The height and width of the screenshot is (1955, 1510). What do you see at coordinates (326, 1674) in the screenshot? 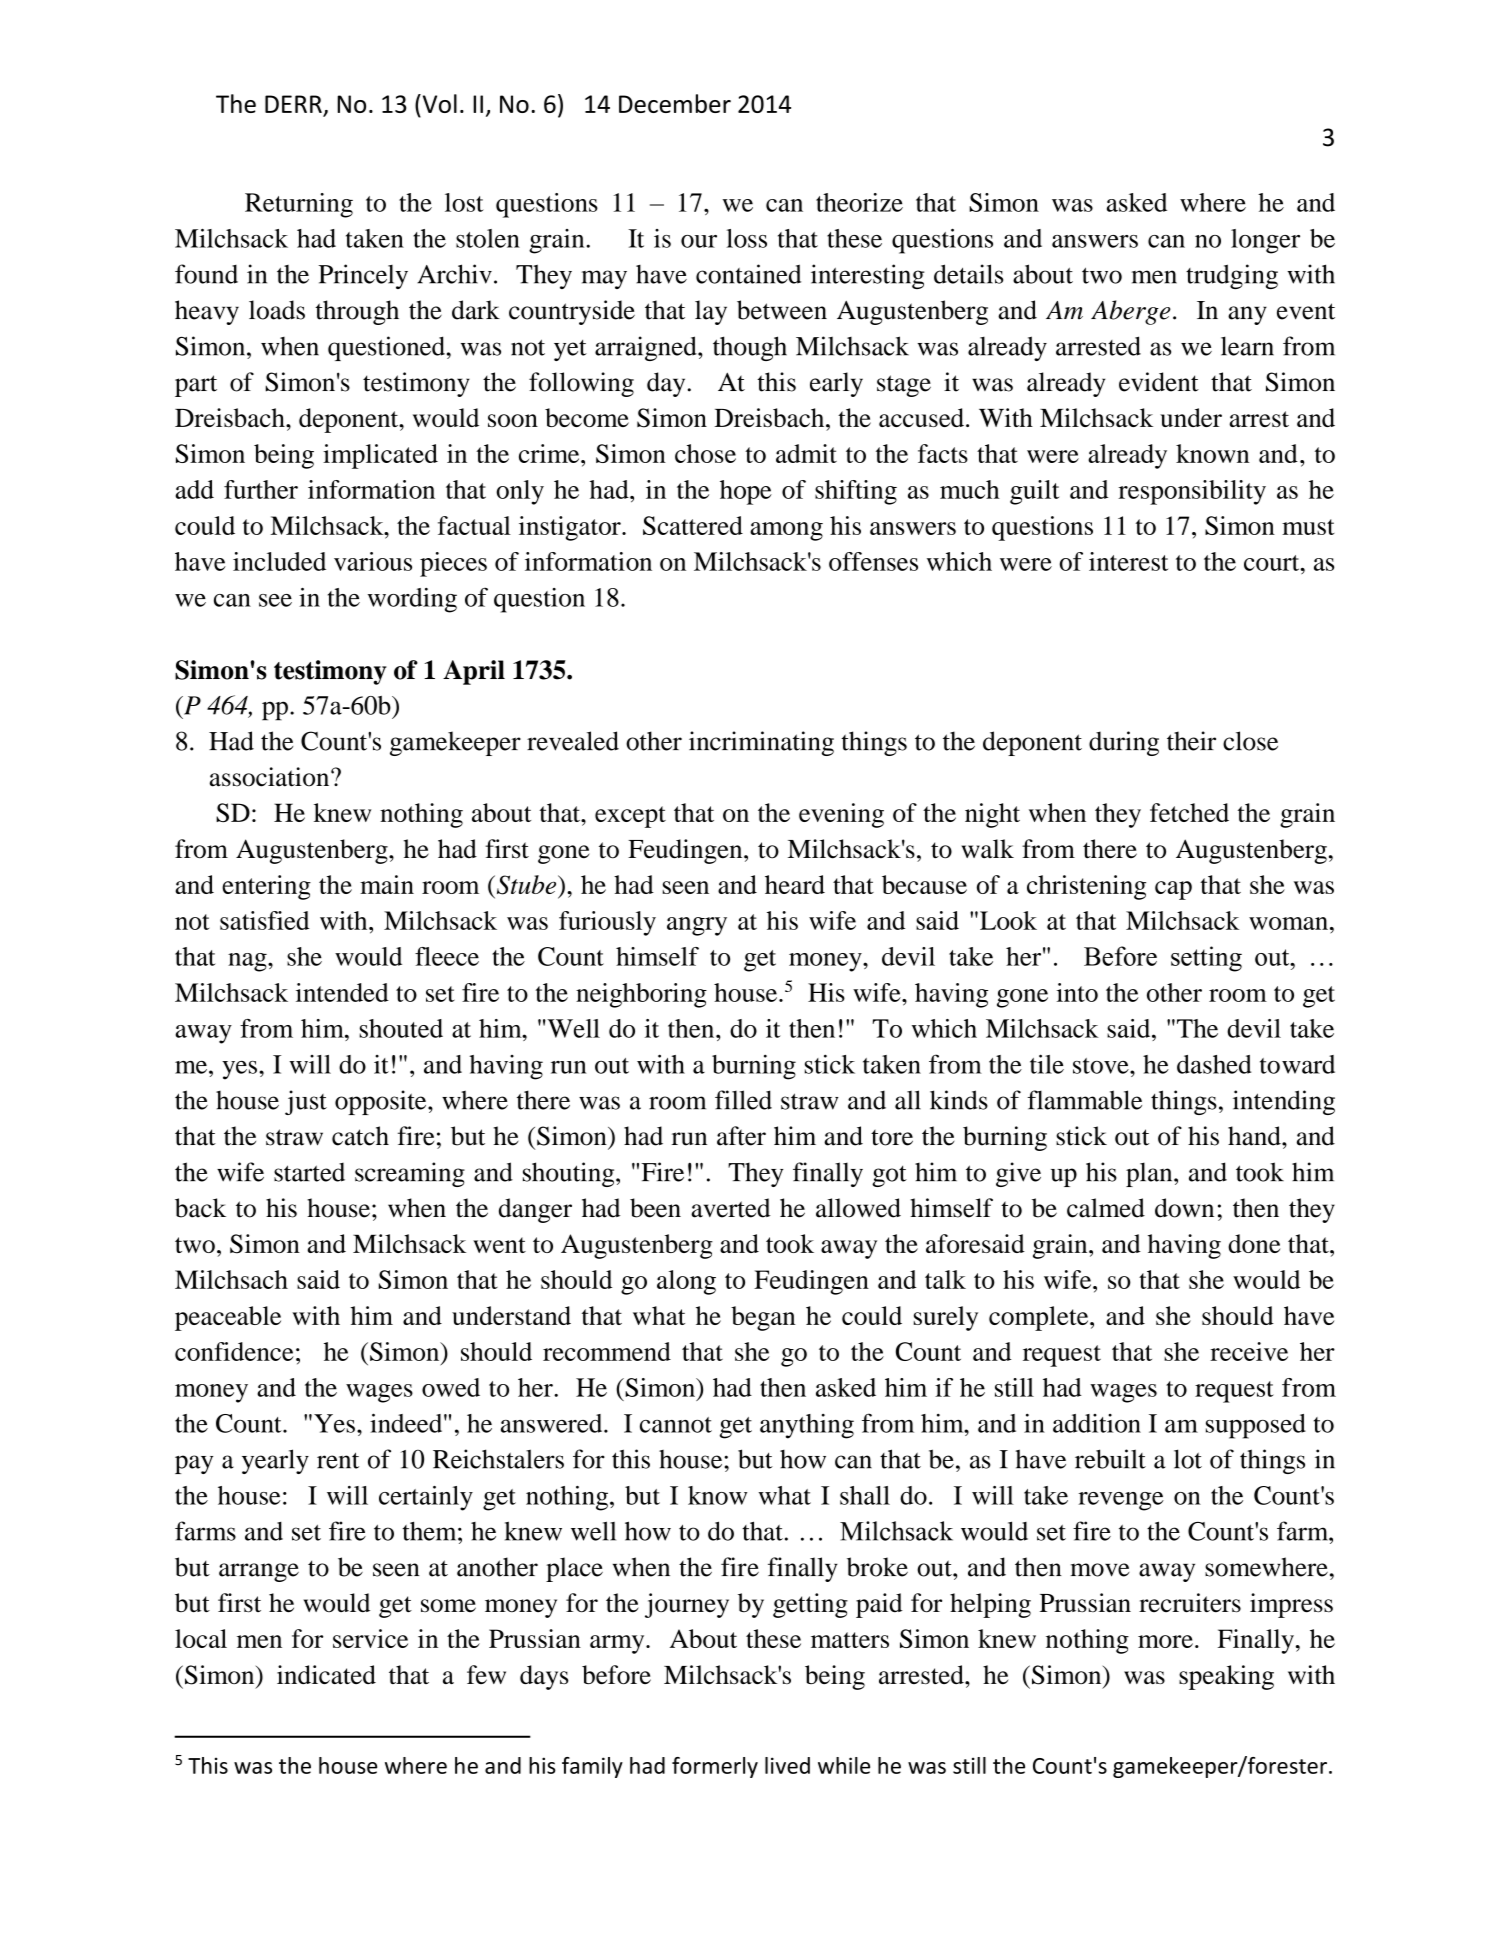
I see `indicated` at bounding box center [326, 1674].
